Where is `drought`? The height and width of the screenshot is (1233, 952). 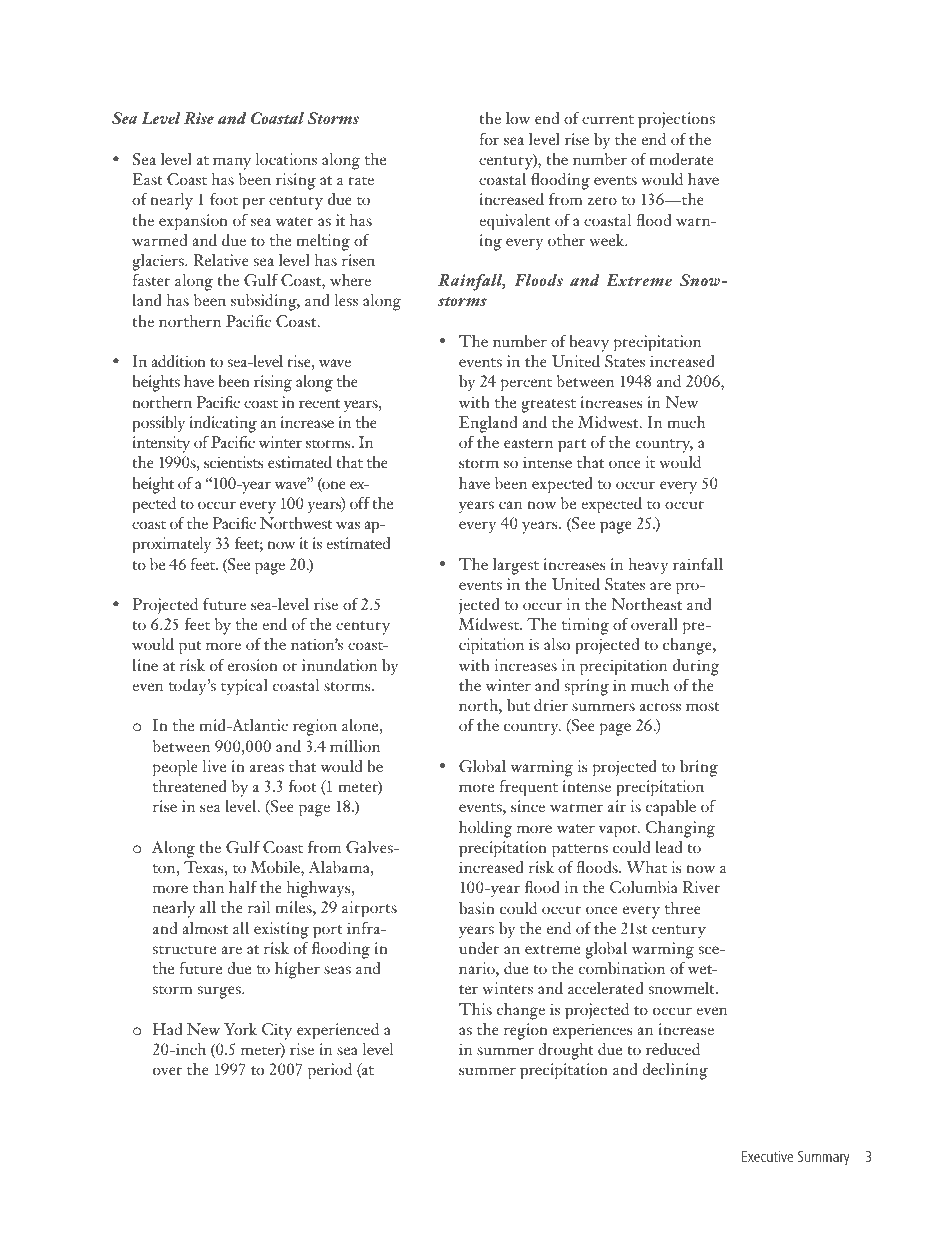
drought is located at coordinates (566, 1051).
